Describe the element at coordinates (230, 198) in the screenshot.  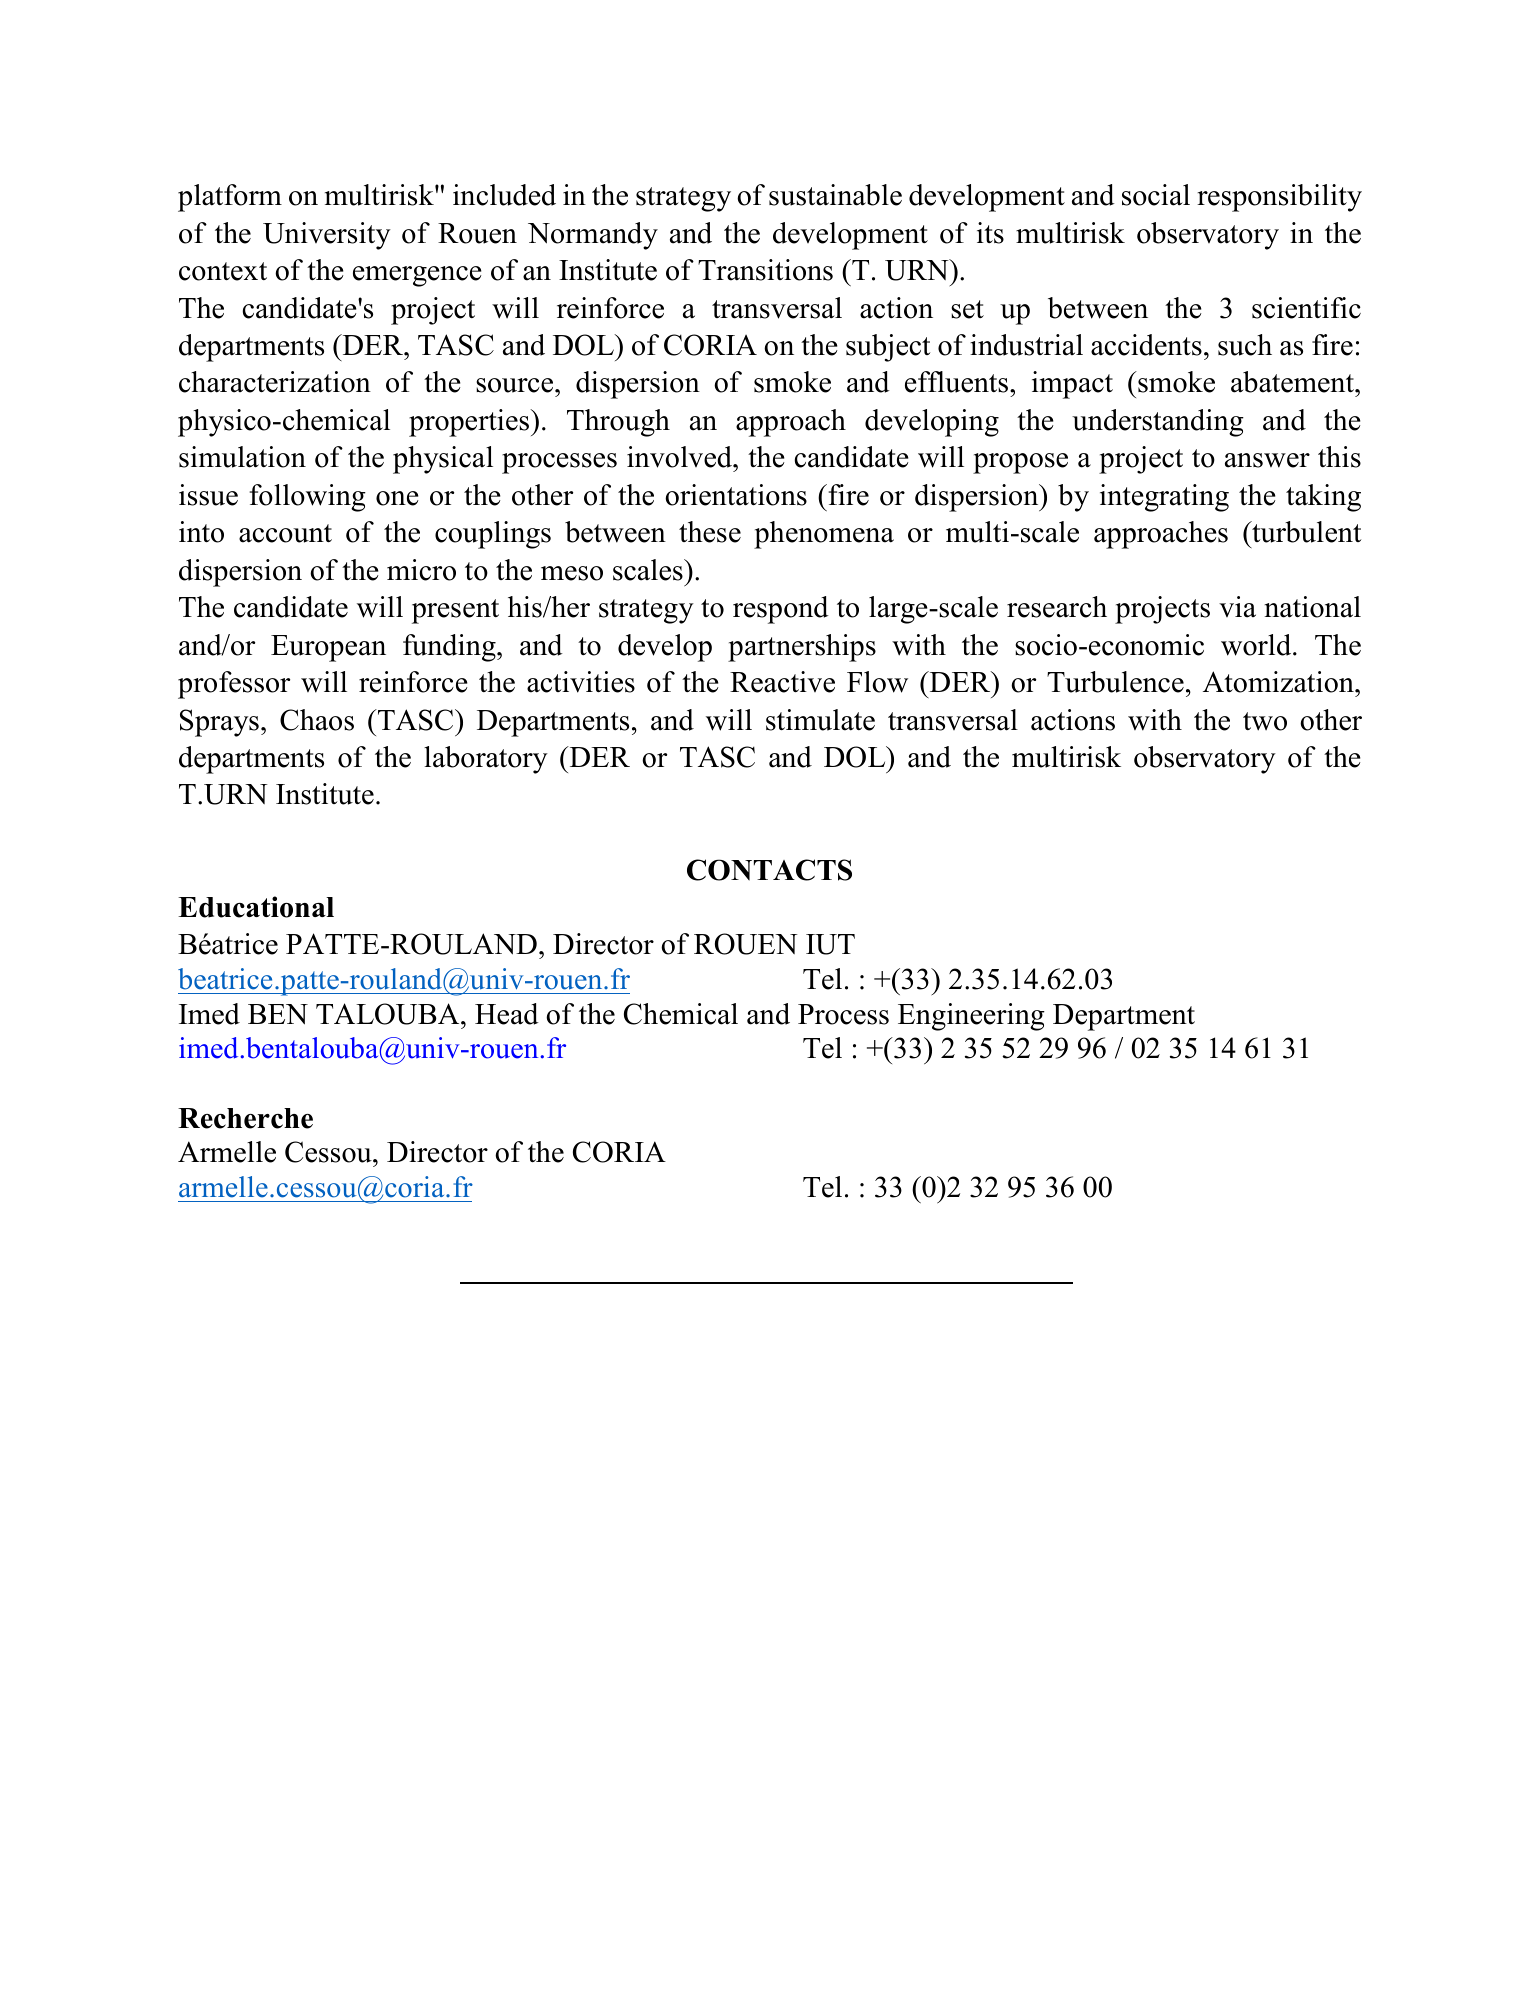
I see `platform` at that location.
